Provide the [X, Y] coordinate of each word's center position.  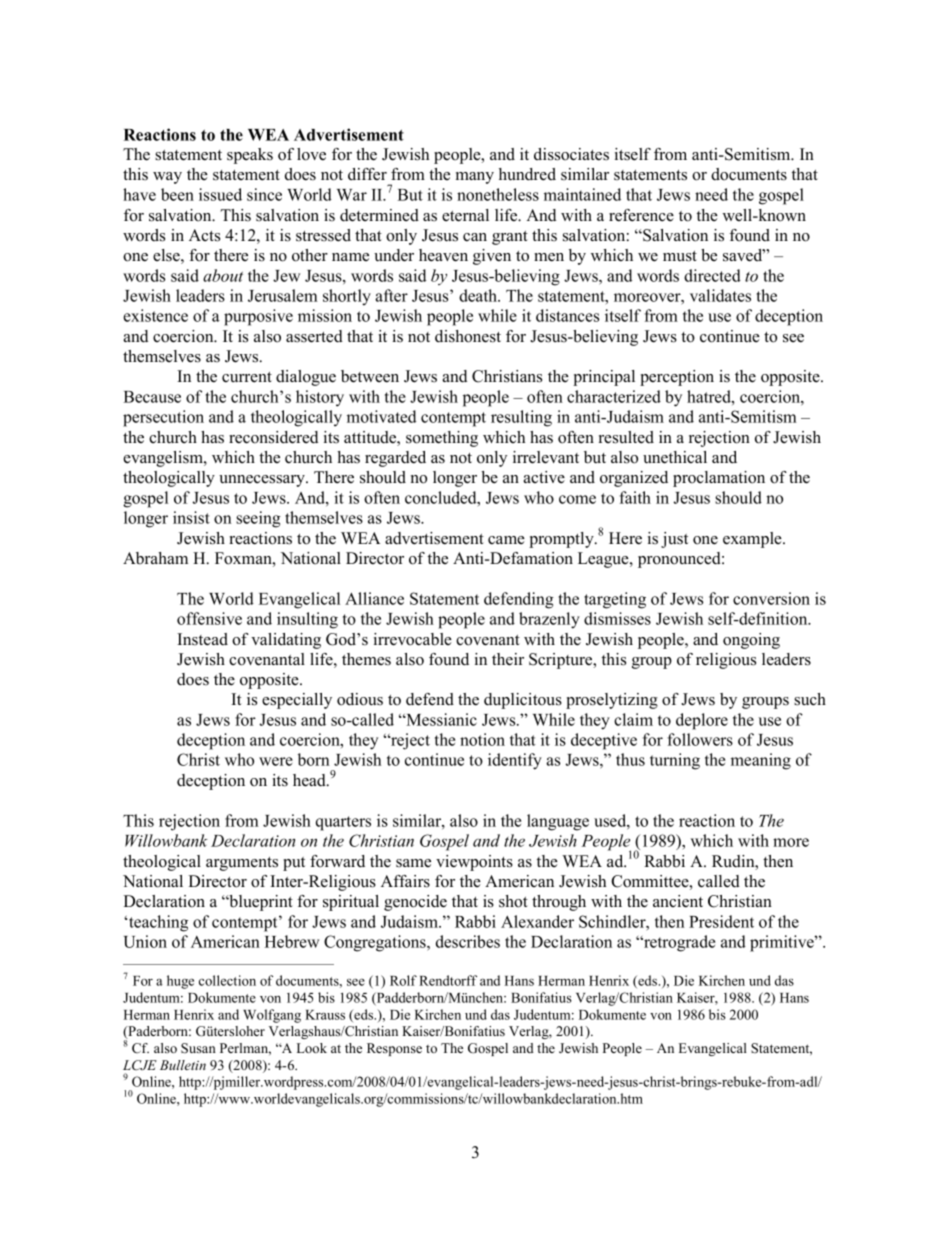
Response [394, 1049]
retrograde [678, 943]
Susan [198, 1048]
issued [220, 194]
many [475, 178]
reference [641, 215]
